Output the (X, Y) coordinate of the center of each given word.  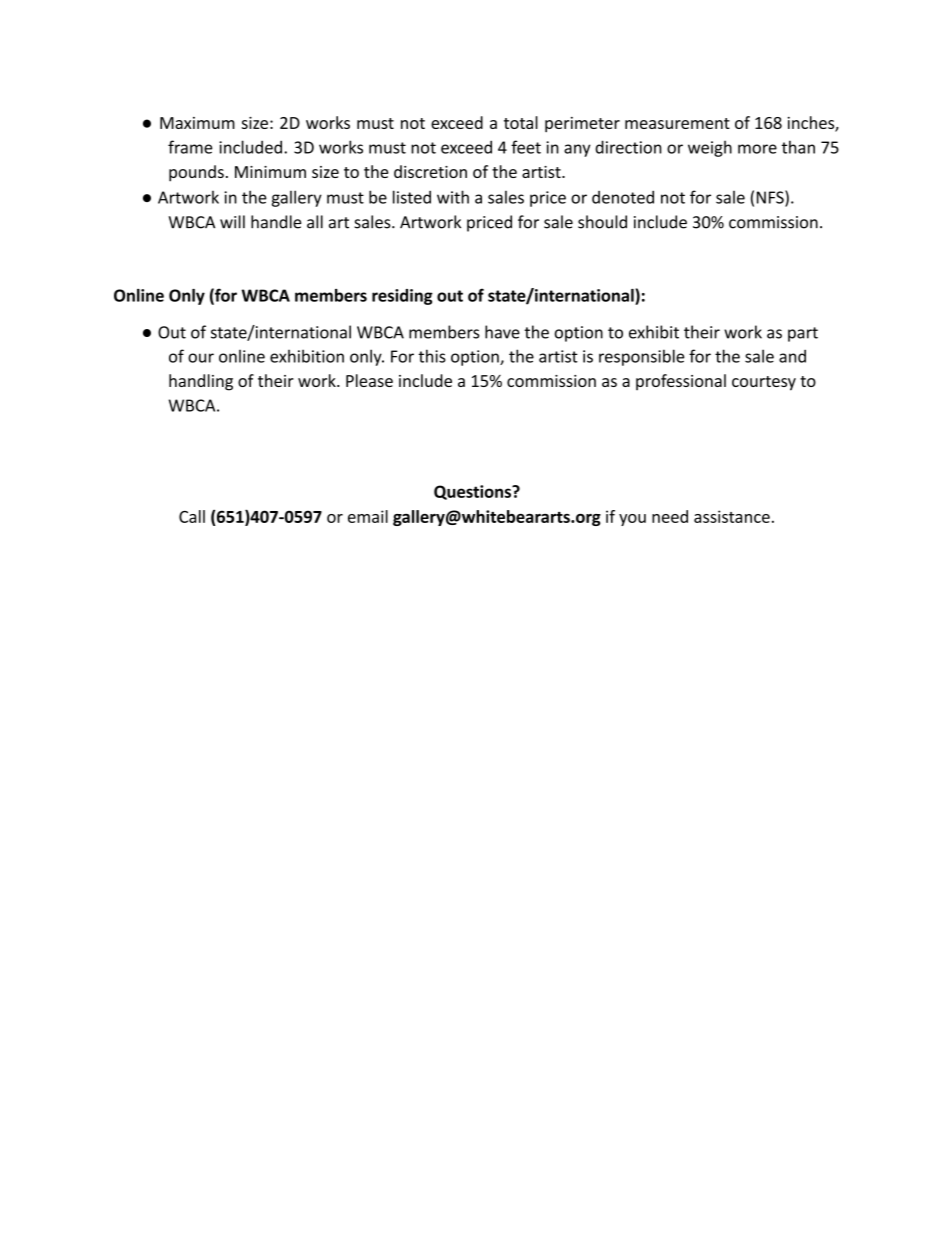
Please (369, 380)
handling (201, 382)
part (803, 334)
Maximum (197, 123)
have (502, 332)
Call (192, 516)
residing (402, 297)
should (602, 222)
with (453, 197)
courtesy (764, 383)
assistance (732, 516)
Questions (473, 492)
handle (276, 222)
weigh (710, 148)
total (521, 122)
